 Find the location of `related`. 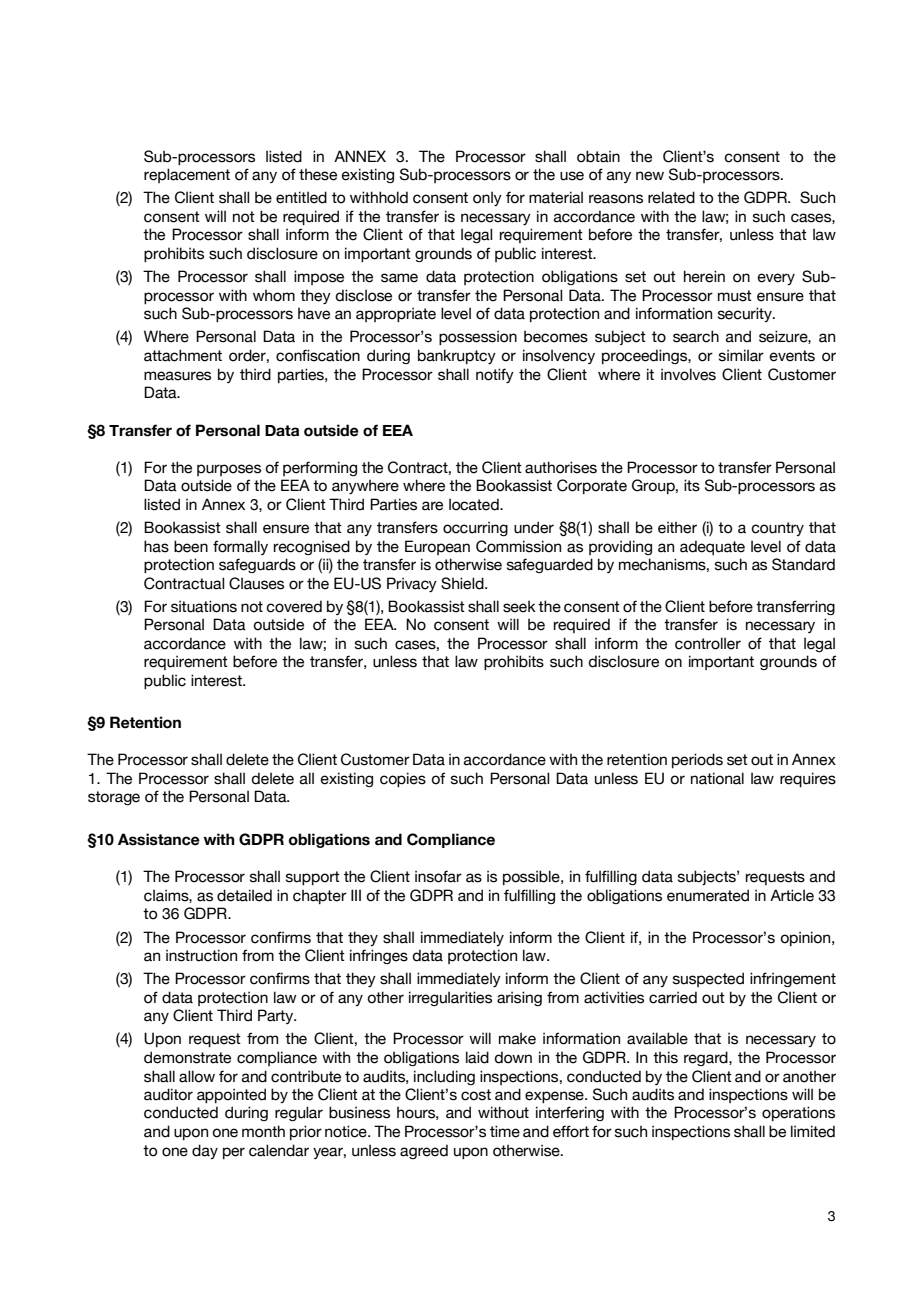

related is located at coordinates (671, 197).
